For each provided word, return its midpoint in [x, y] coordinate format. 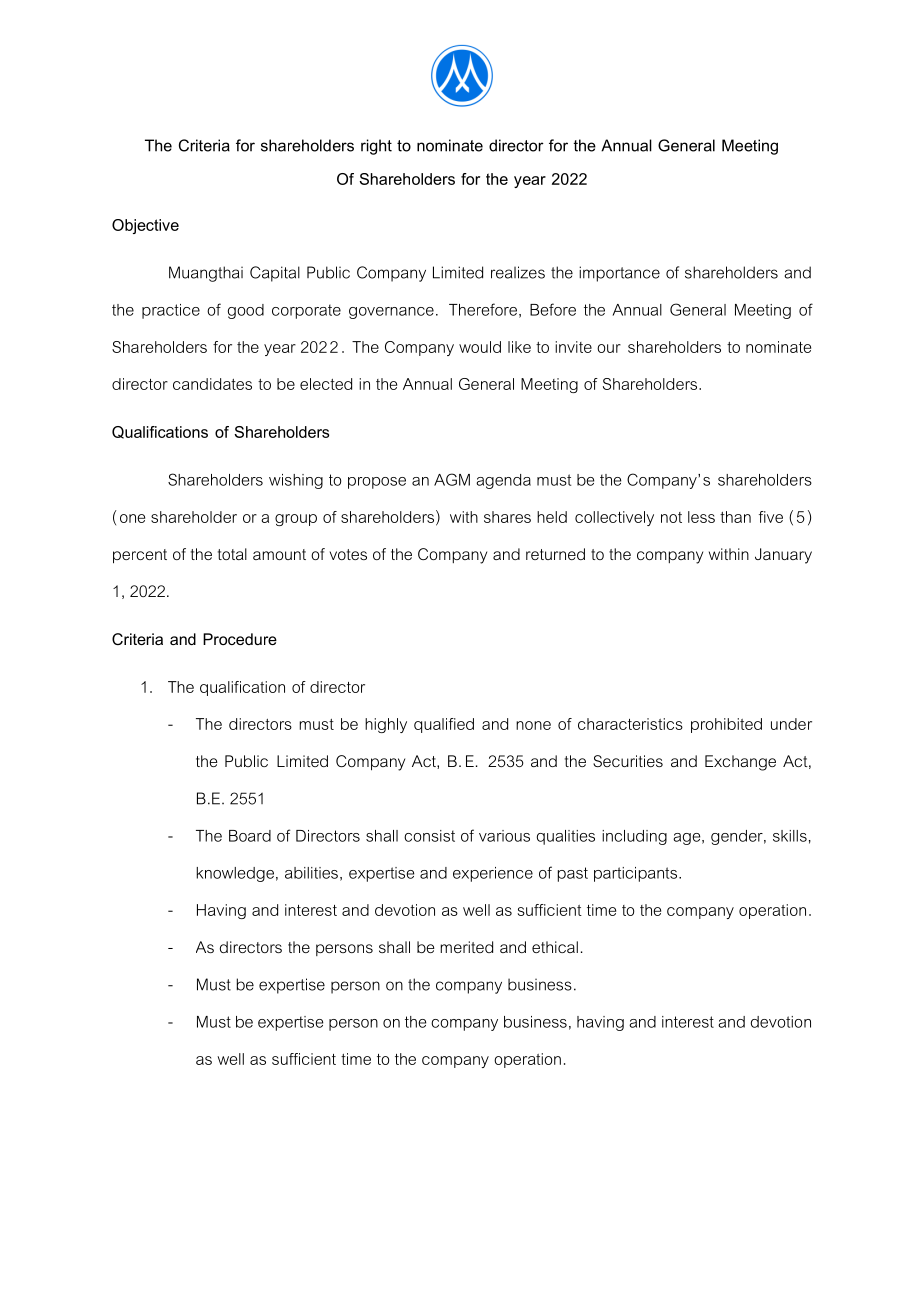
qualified [444, 725]
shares [507, 517]
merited [466, 947]
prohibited [726, 725]
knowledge [235, 874]
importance [619, 274]
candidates [212, 384]
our [609, 348]
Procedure [240, 639]
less [701, 517]
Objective [145, 226]
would [480, 347]
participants [635, 874]
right [376, 147]
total [232, 554]
